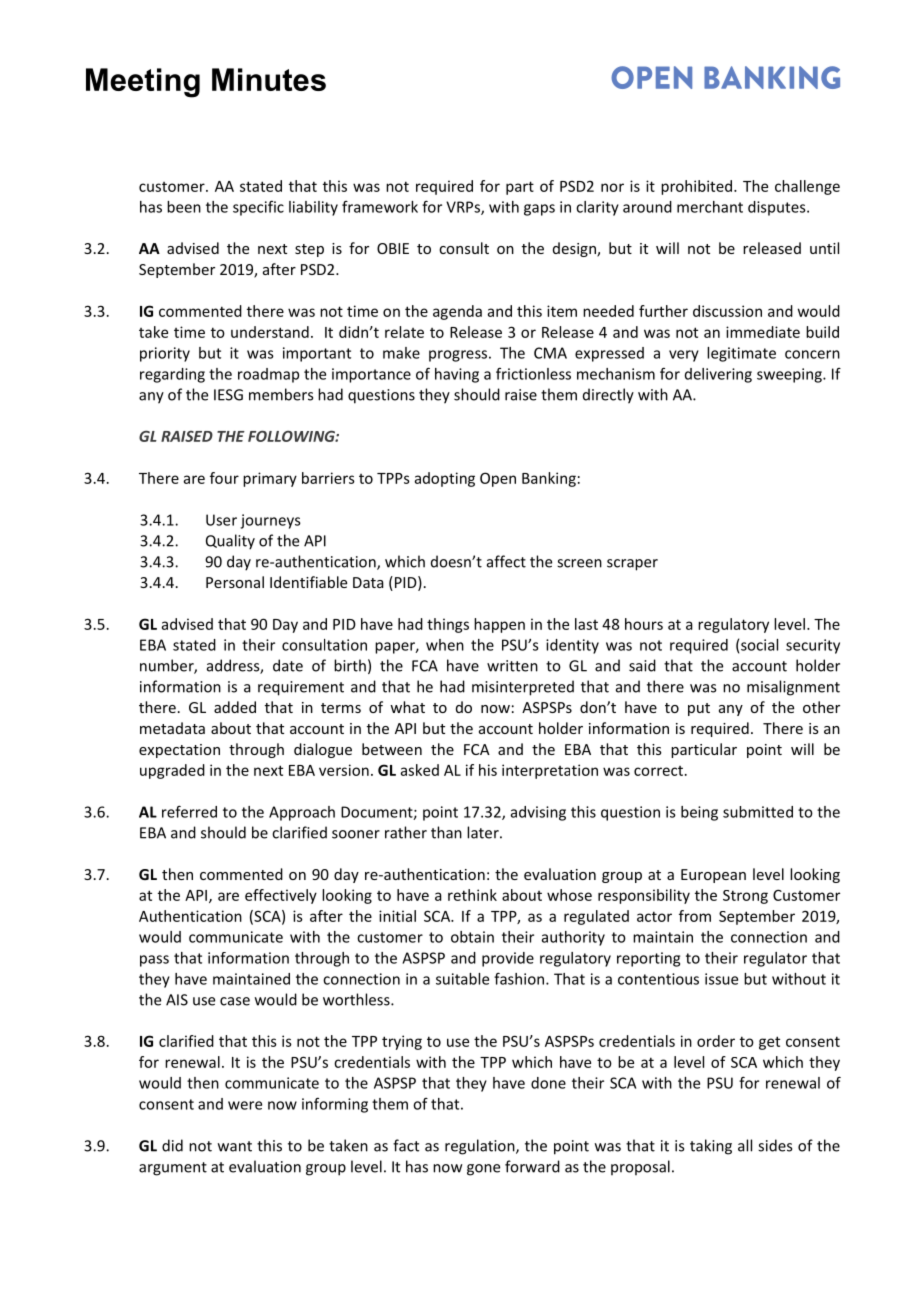 The image size is (924, 1308). What do you see at coordinates (718, 375) in the document?
I see `delivering` at bounding box center [718, 375].
